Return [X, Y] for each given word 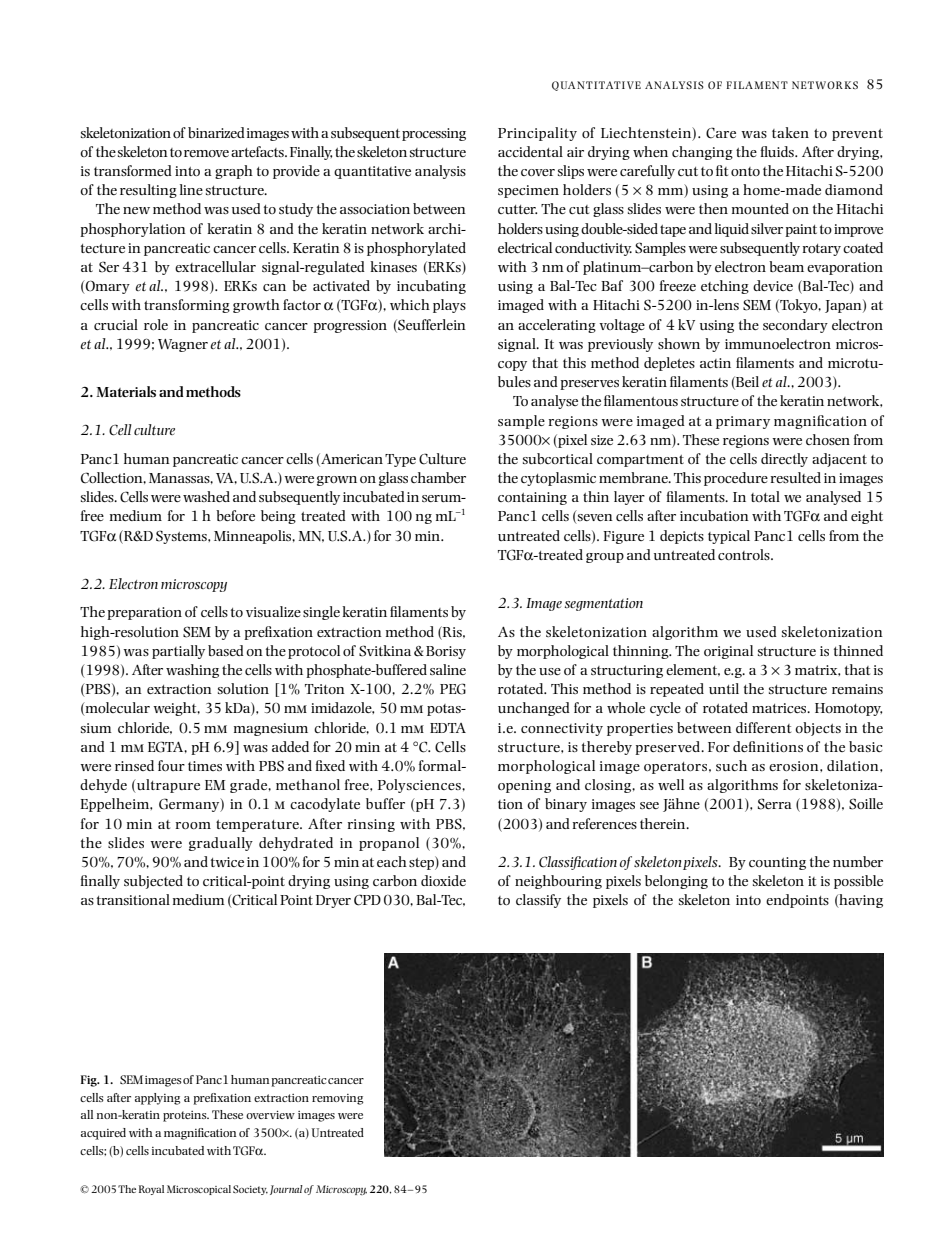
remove [206, 153]
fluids [778, 151]
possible [858, 882]
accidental [530, 151]
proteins [186, 1116]
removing [338, 1099]
